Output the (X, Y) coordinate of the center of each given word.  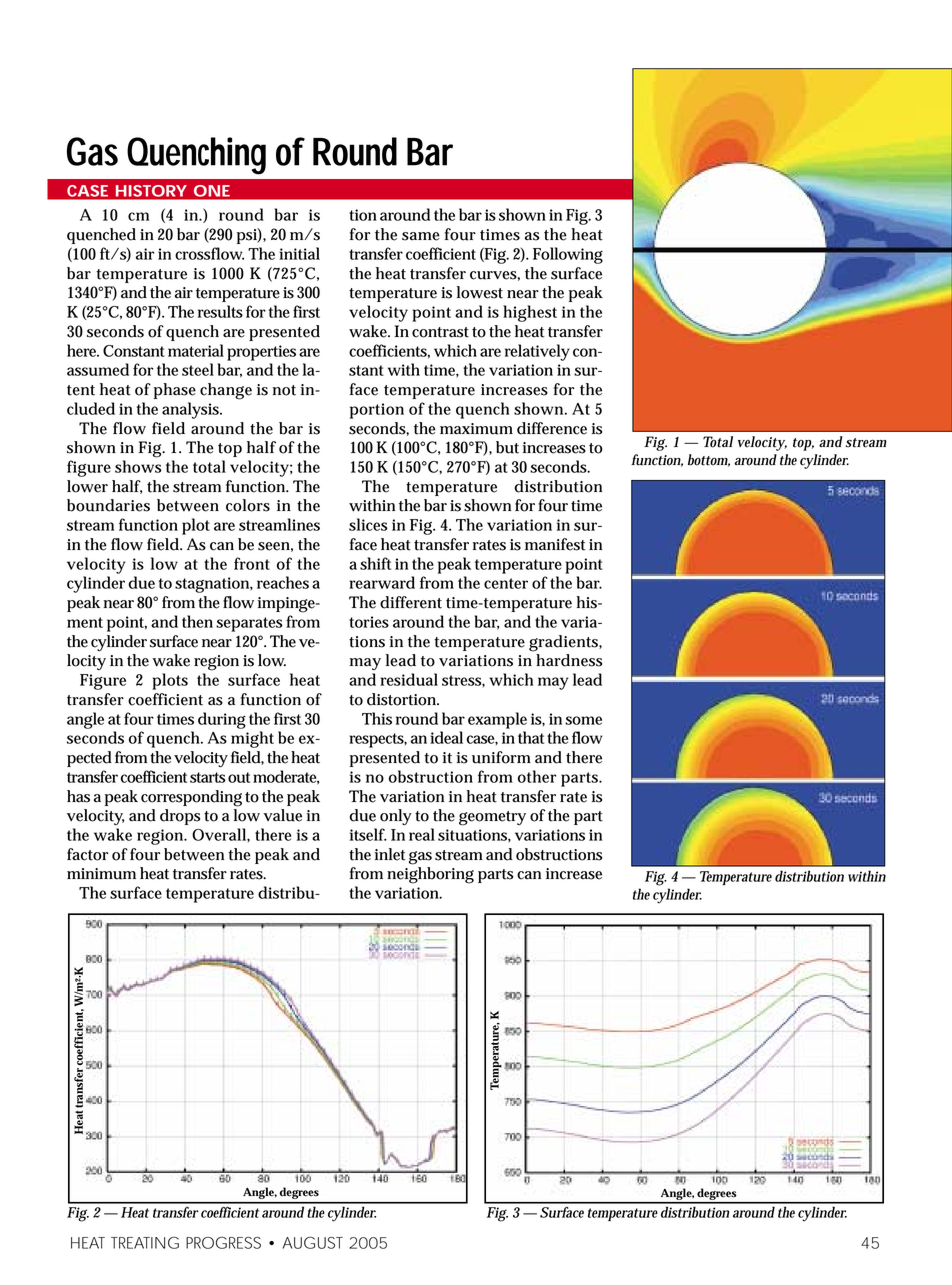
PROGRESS (223, 1242)
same (421, 236)
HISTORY (150, 192)
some (583, 720)
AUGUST (313, 1242)
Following (568, 255)
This (377, 718)
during (222, 720)
